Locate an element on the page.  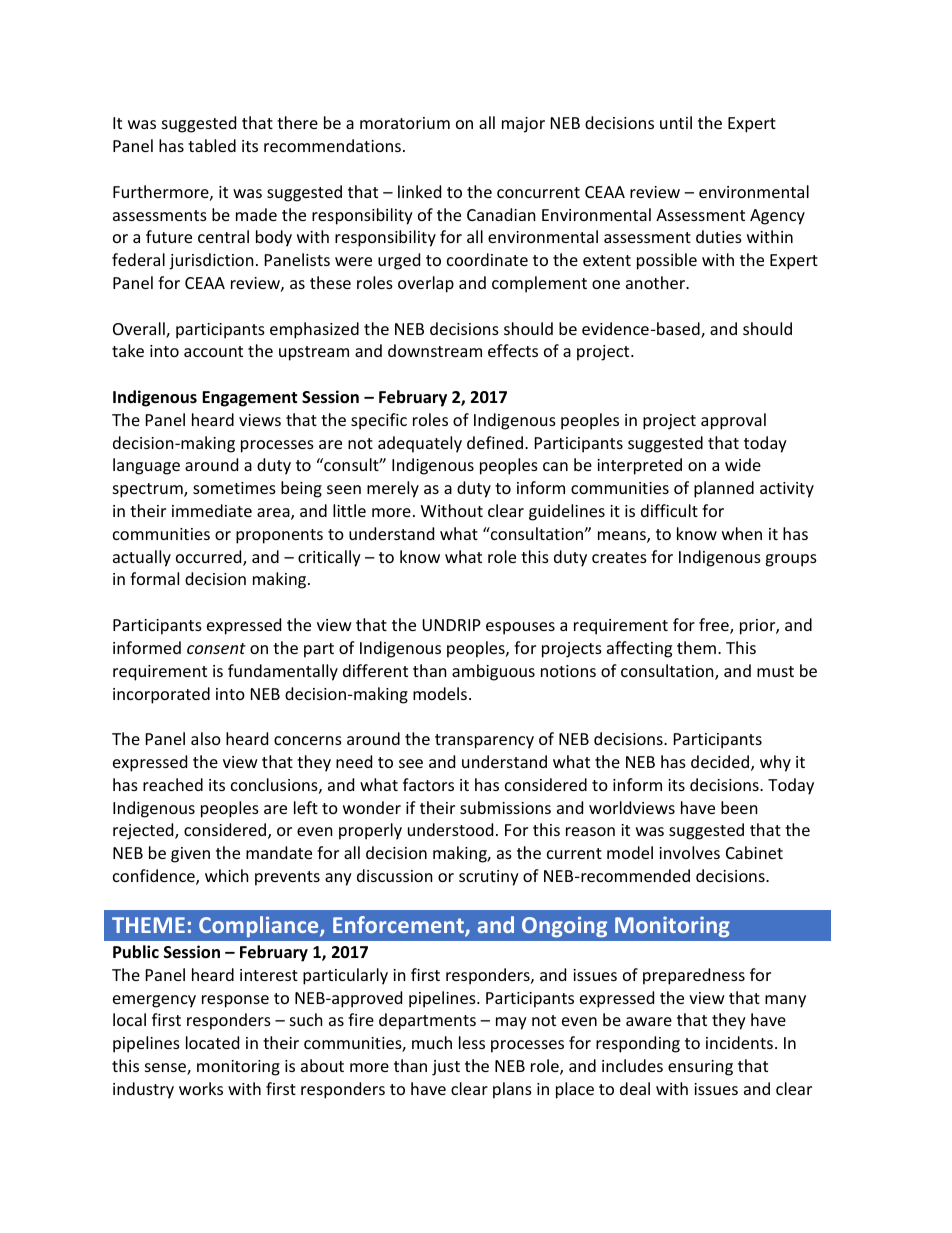
merely is located at coordinates (393, 489).
